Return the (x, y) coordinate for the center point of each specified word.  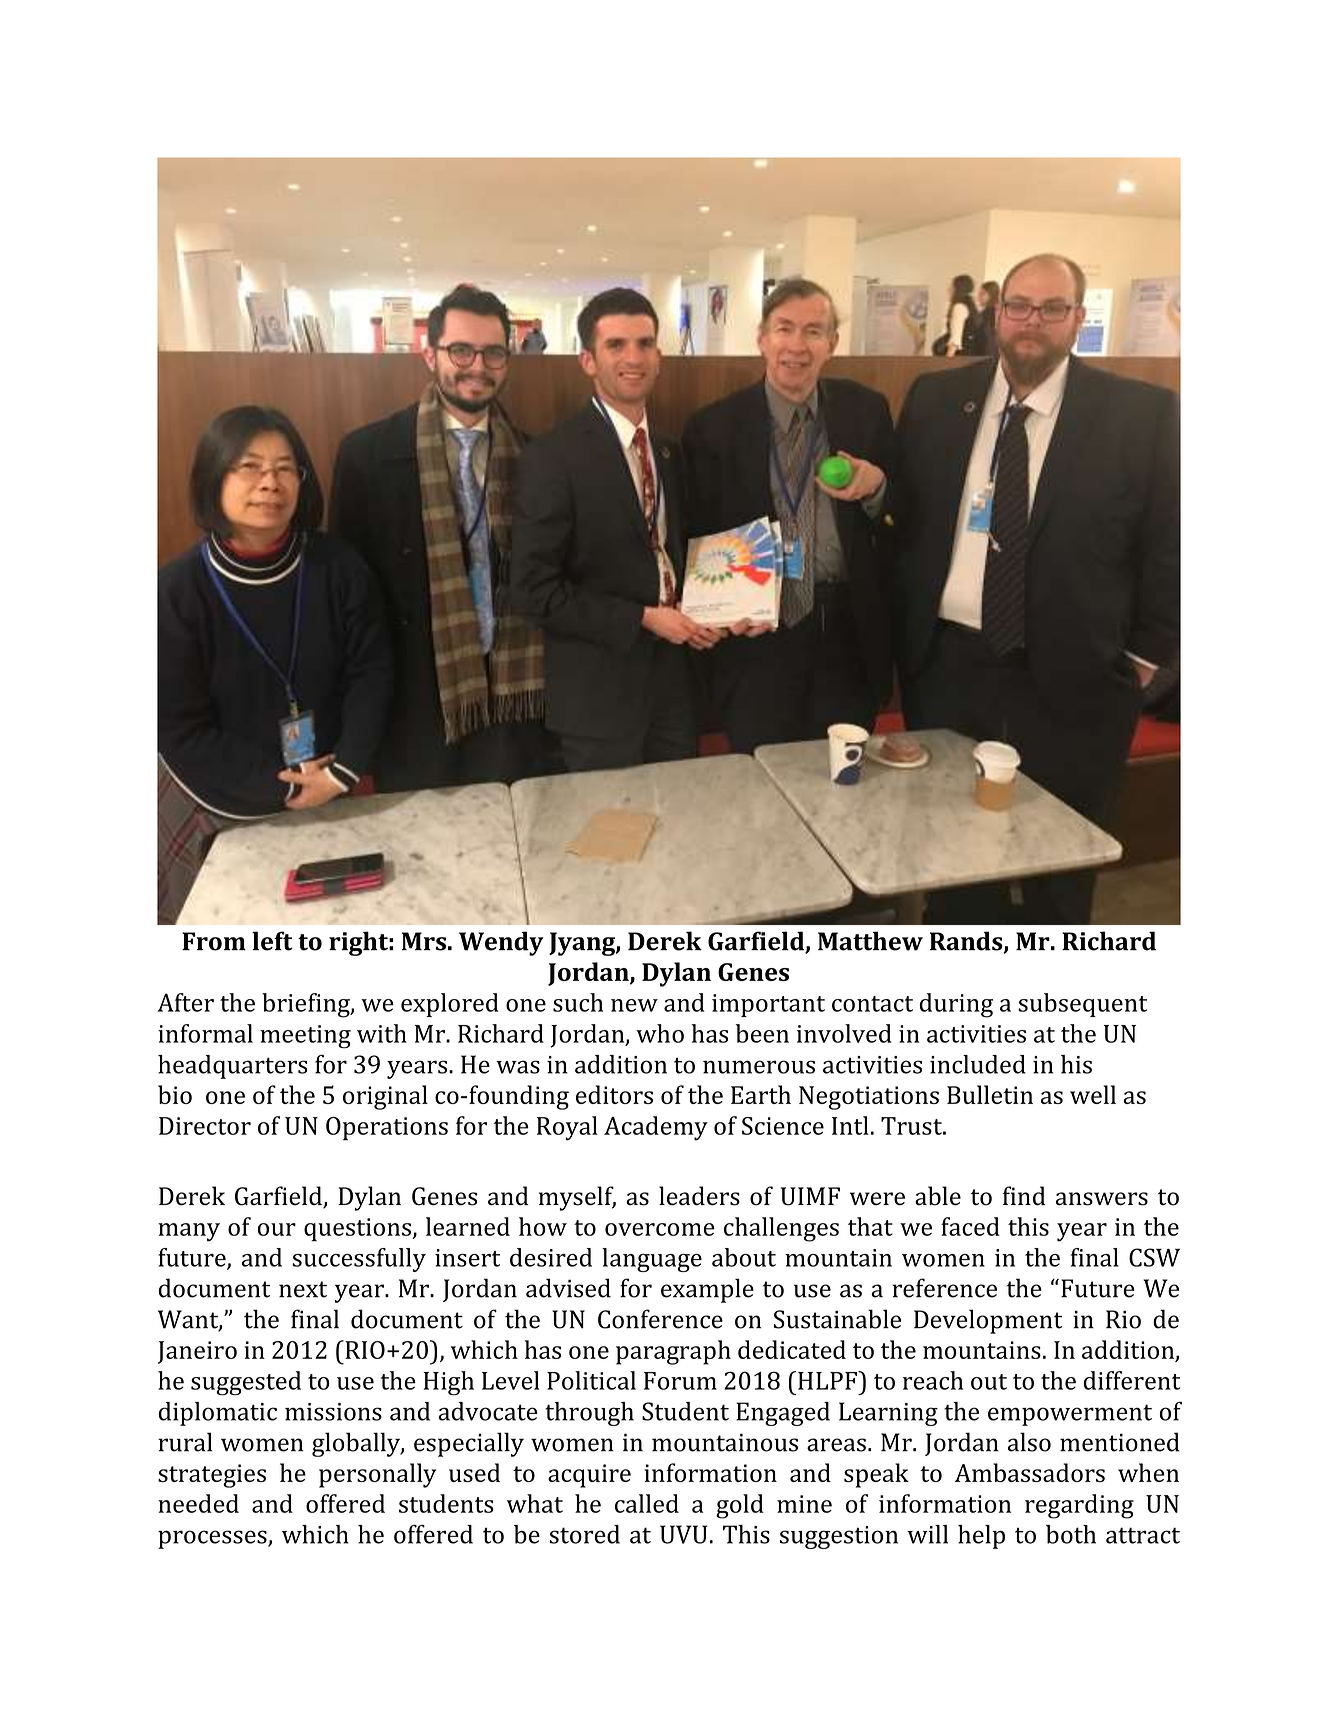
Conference (660, 1319)
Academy (656, 1128)
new (634, 1005)
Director (205, 1126)
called (647, 1503)
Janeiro (197, 1352)
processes (213, 1539)
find (1024, 1196)
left (272, 941)
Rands (967, 942)
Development (988, 1321)
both (1071, 1534)
